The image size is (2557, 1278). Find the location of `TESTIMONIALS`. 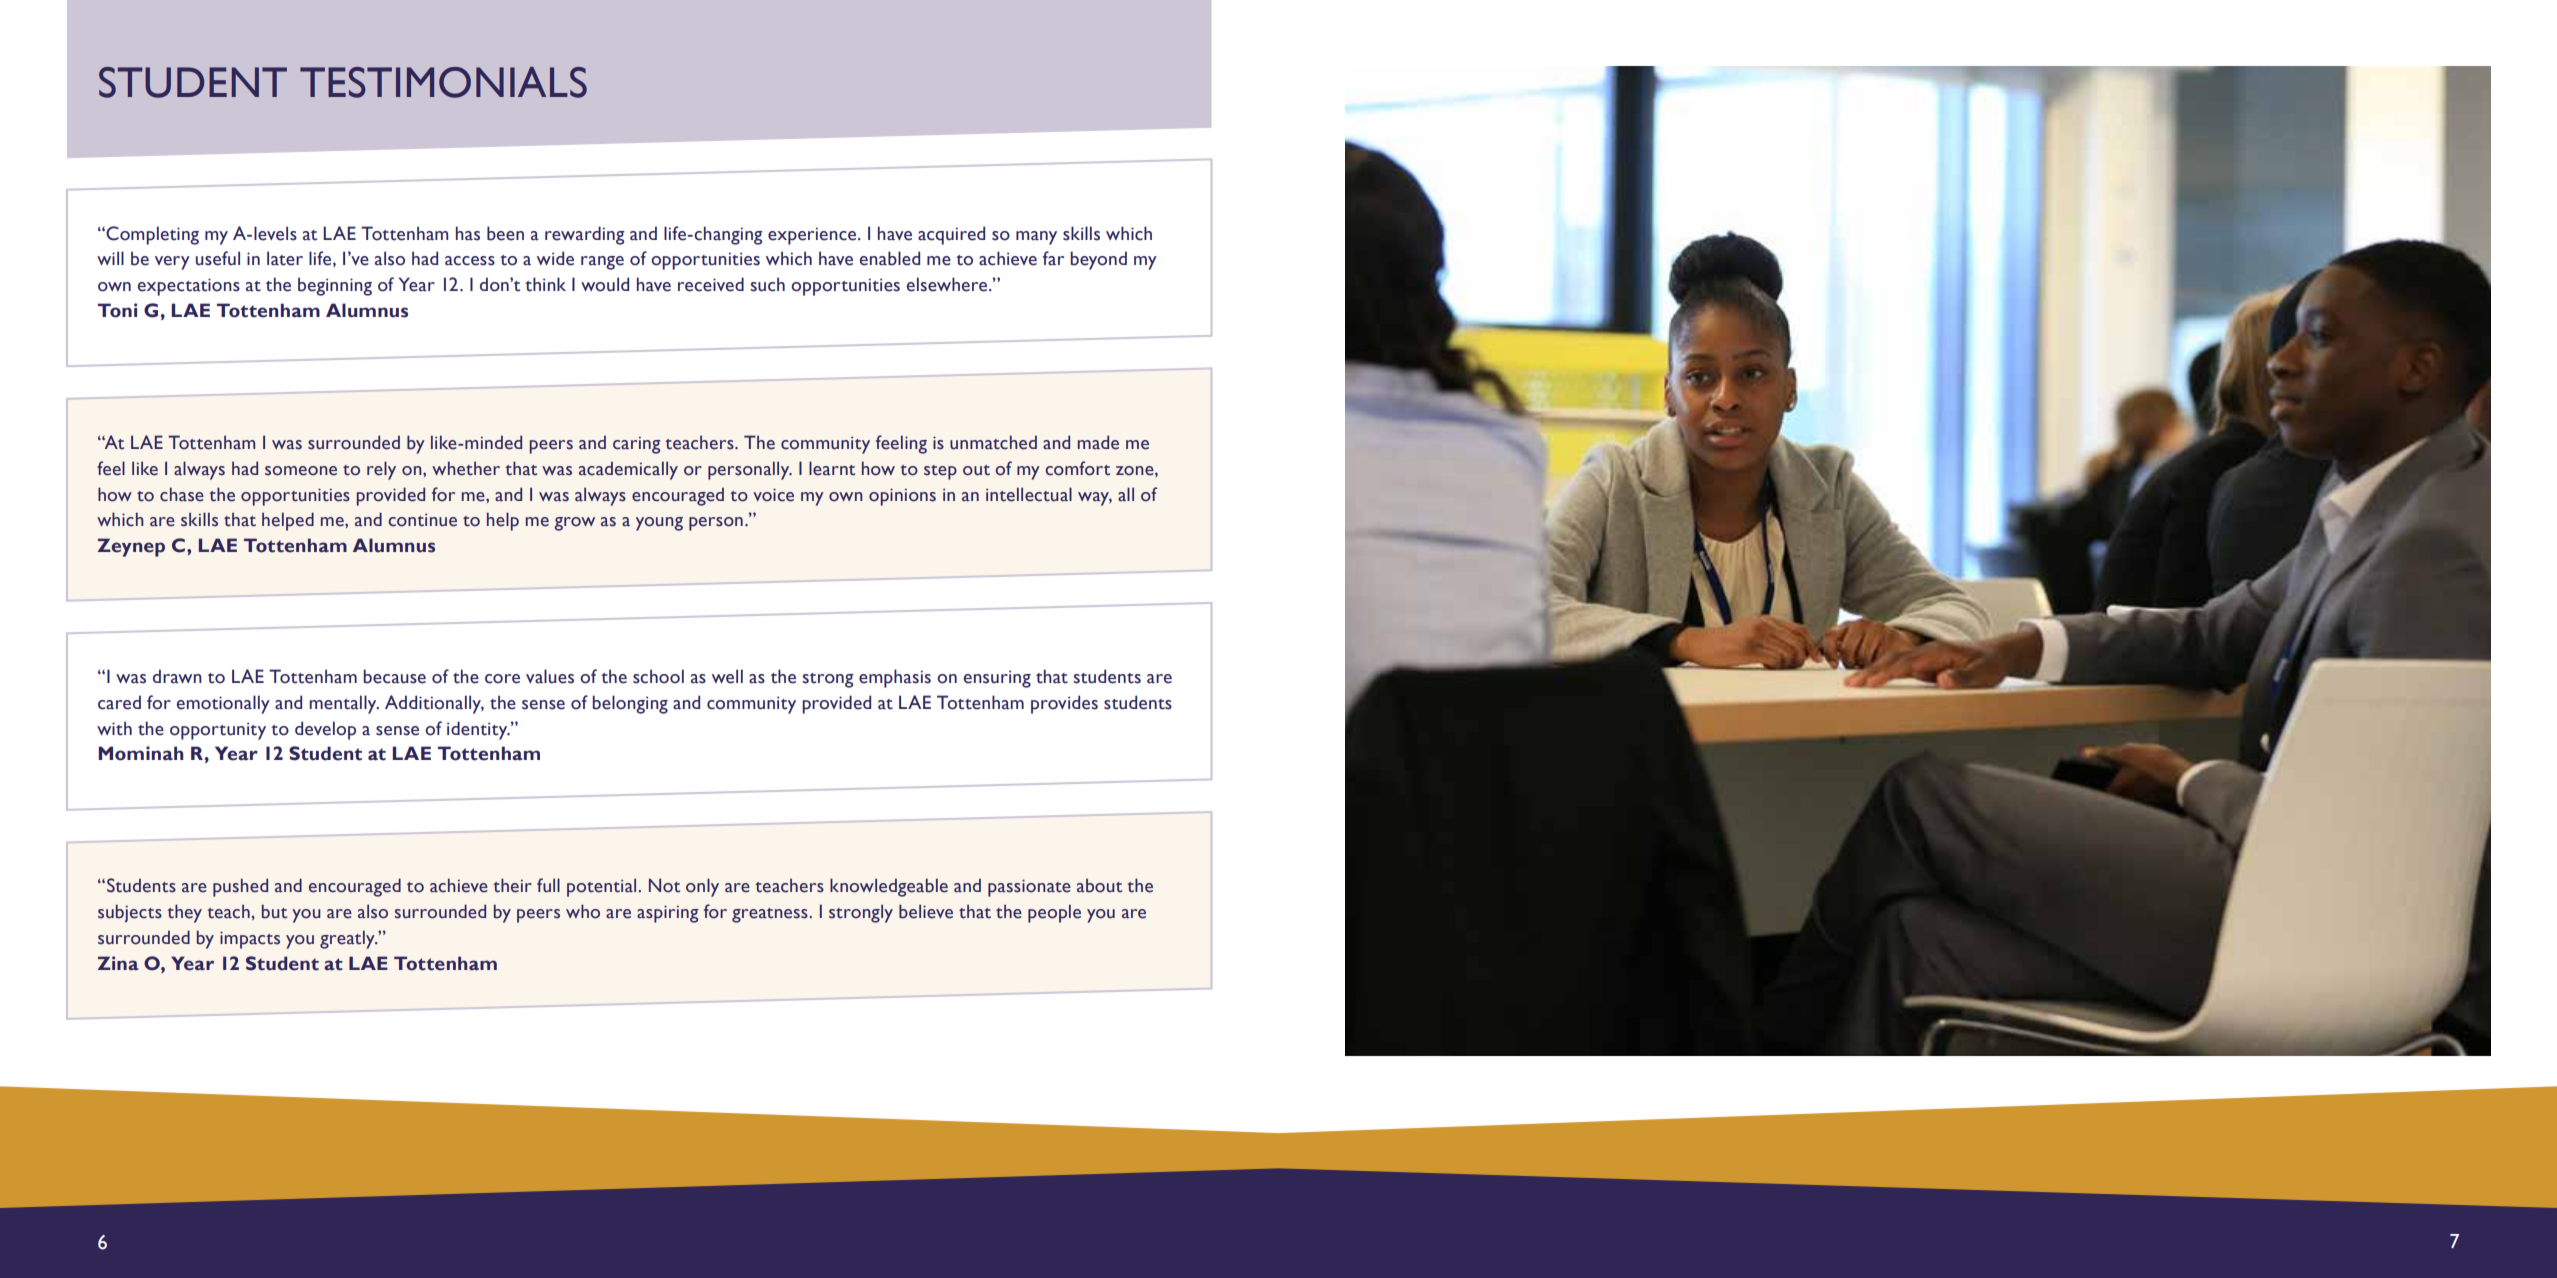

TESTIMONIALS is located at coordinates (443, 82).
